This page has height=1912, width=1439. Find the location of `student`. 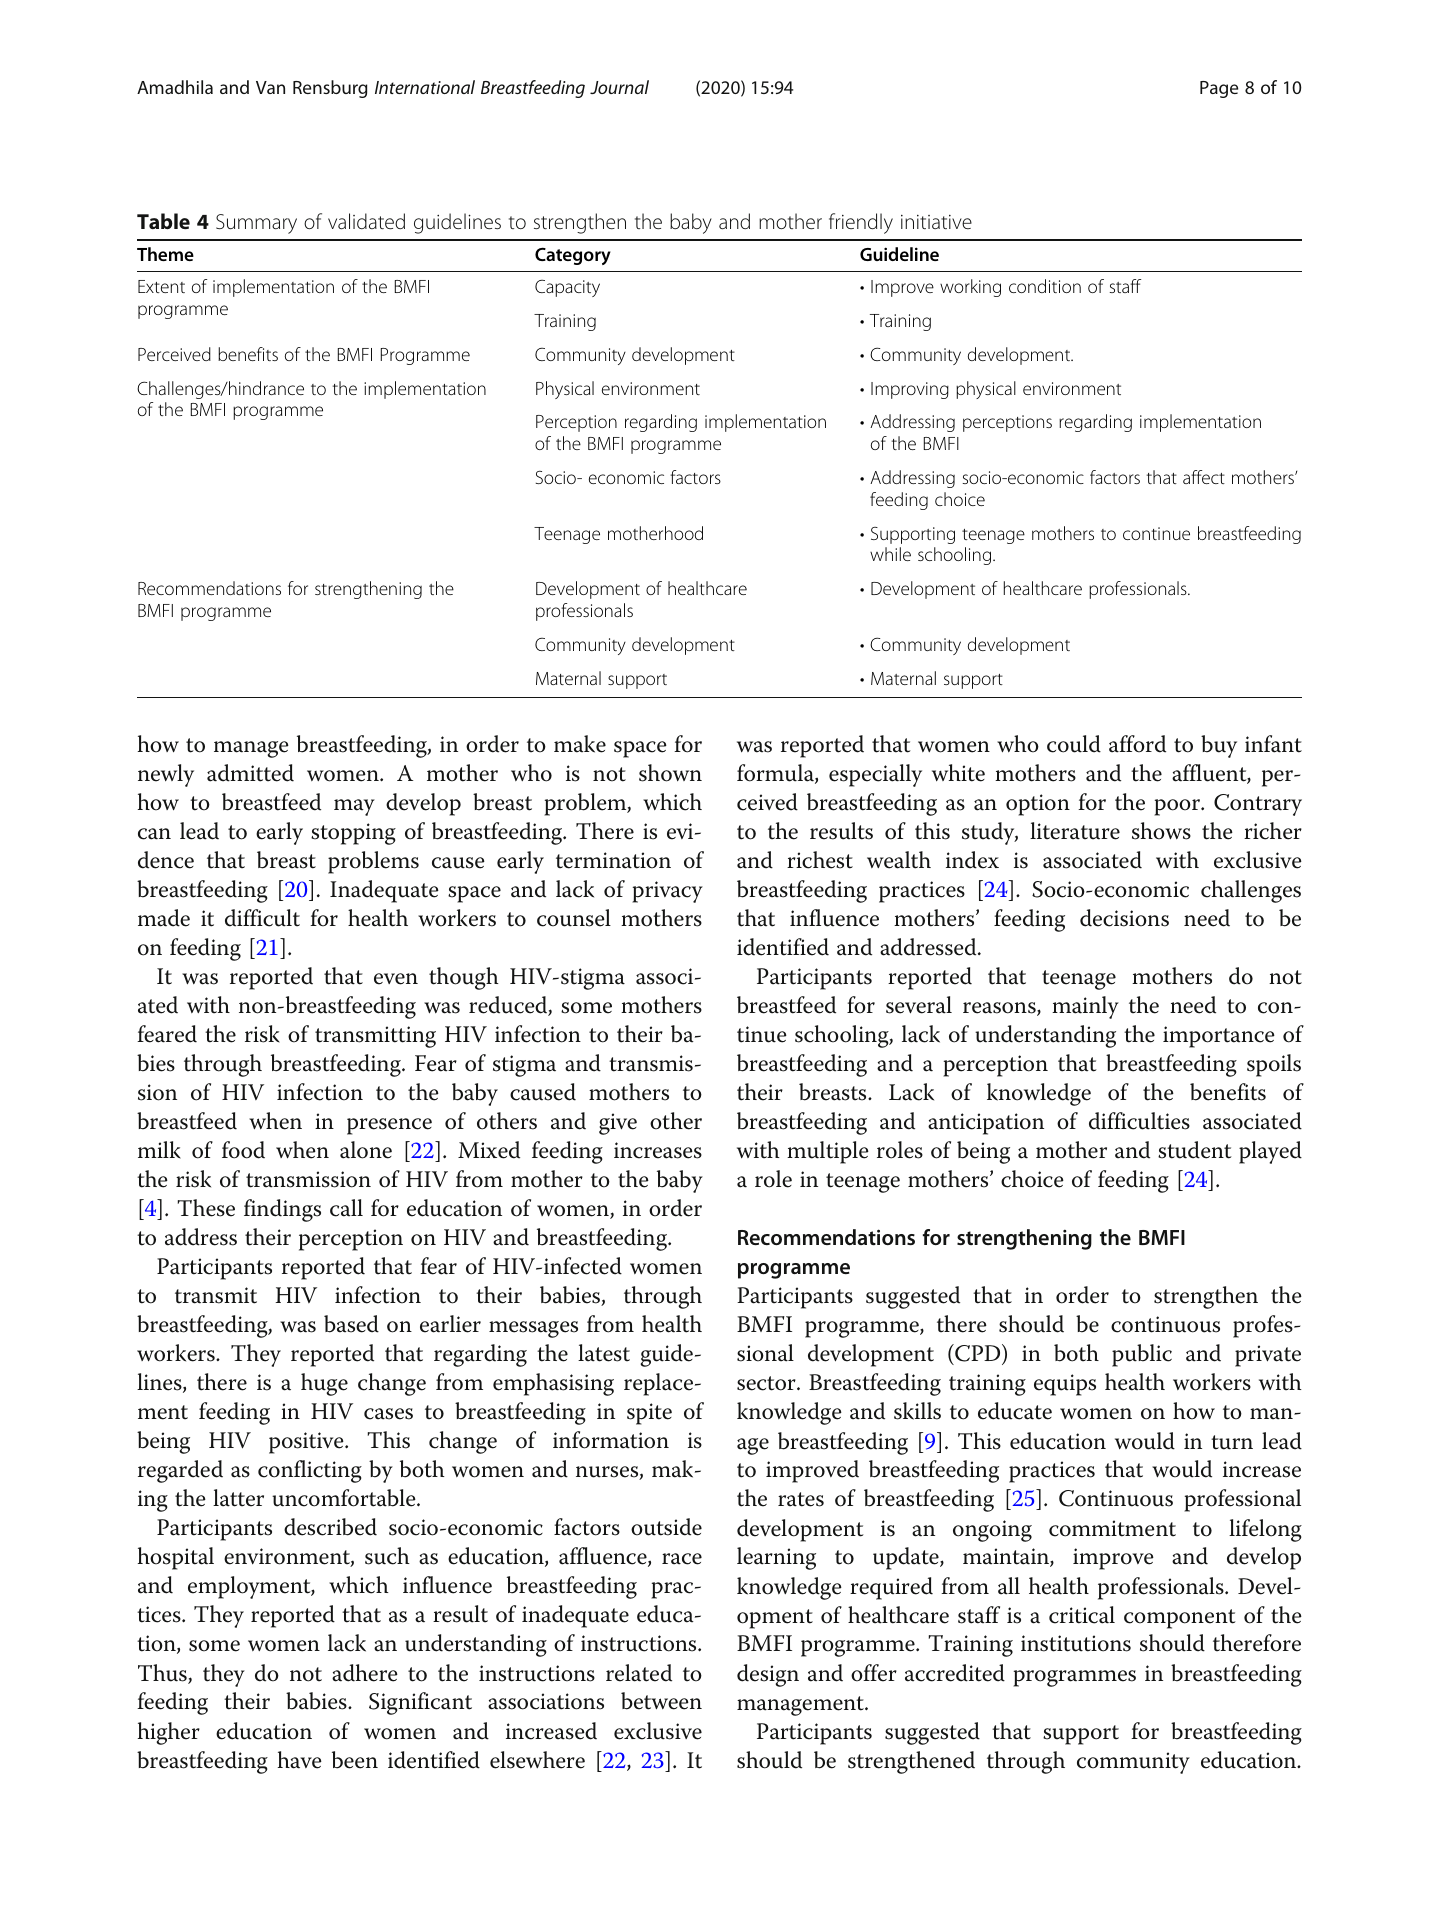

student is located at coordinates (1195, 1150).
